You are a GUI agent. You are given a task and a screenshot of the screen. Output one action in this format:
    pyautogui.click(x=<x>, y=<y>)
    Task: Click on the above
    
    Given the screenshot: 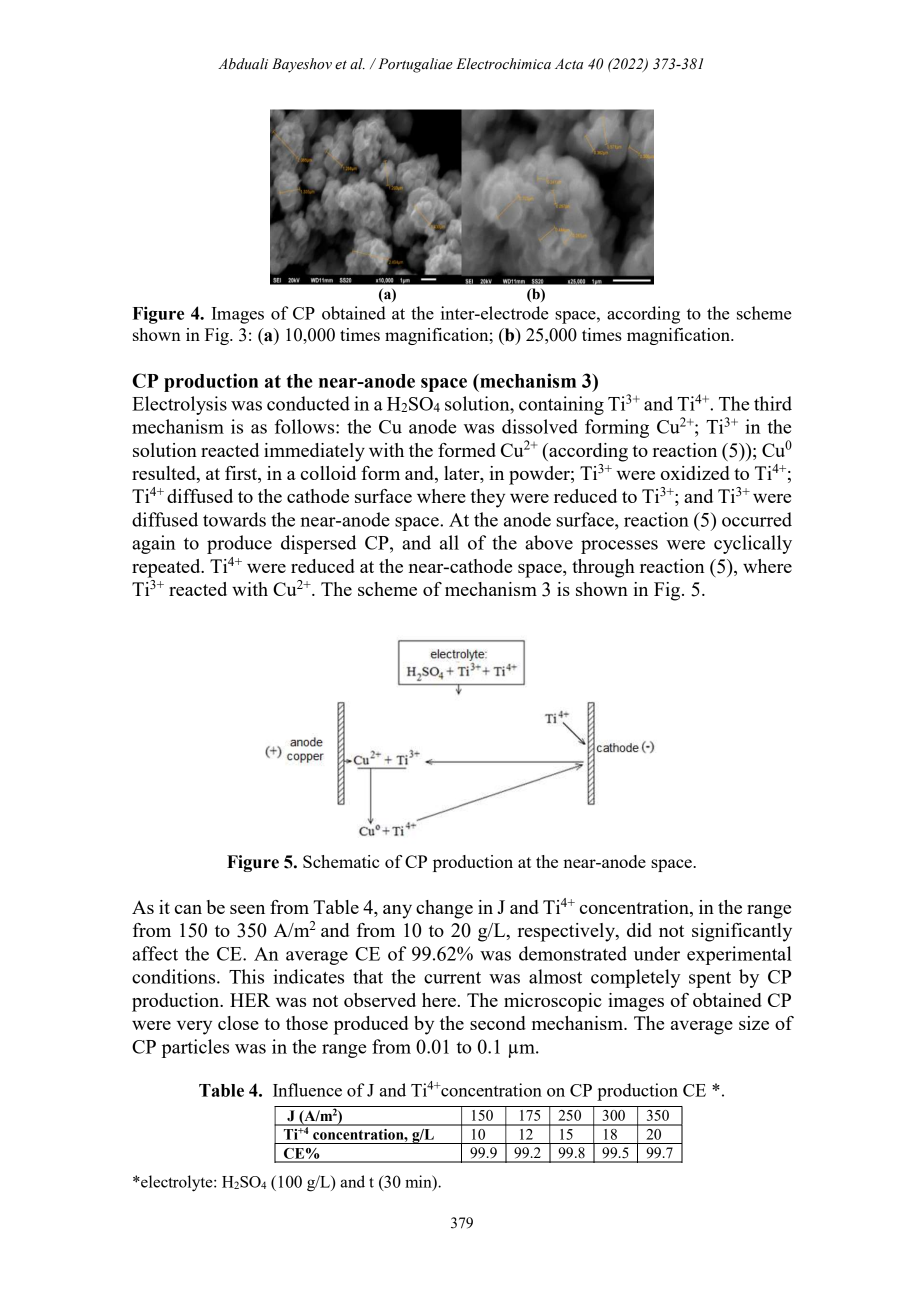 What is the action you would take?
    pyautogui.click(x=549, y=542)
